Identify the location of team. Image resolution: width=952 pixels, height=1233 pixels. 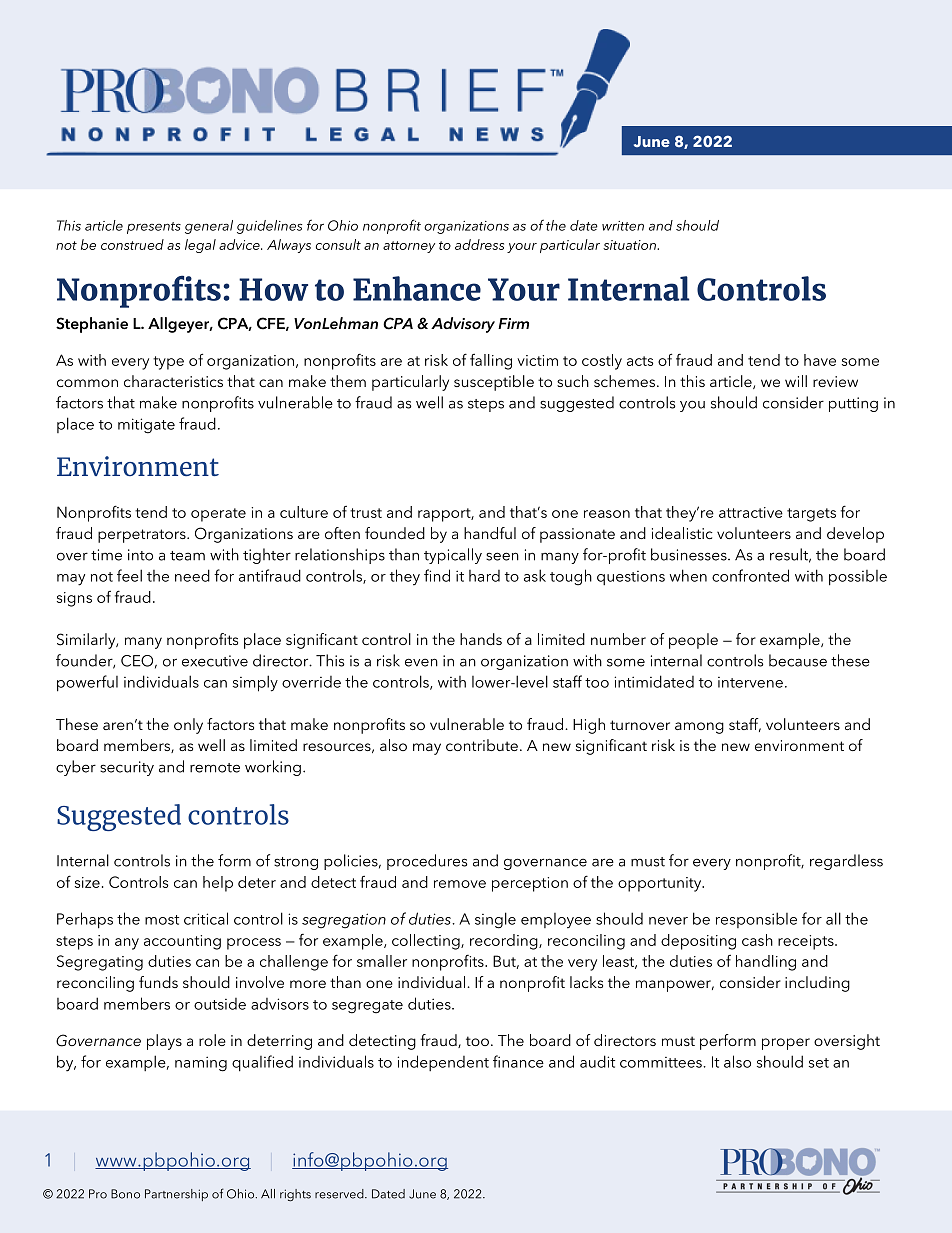
(187, 556).
